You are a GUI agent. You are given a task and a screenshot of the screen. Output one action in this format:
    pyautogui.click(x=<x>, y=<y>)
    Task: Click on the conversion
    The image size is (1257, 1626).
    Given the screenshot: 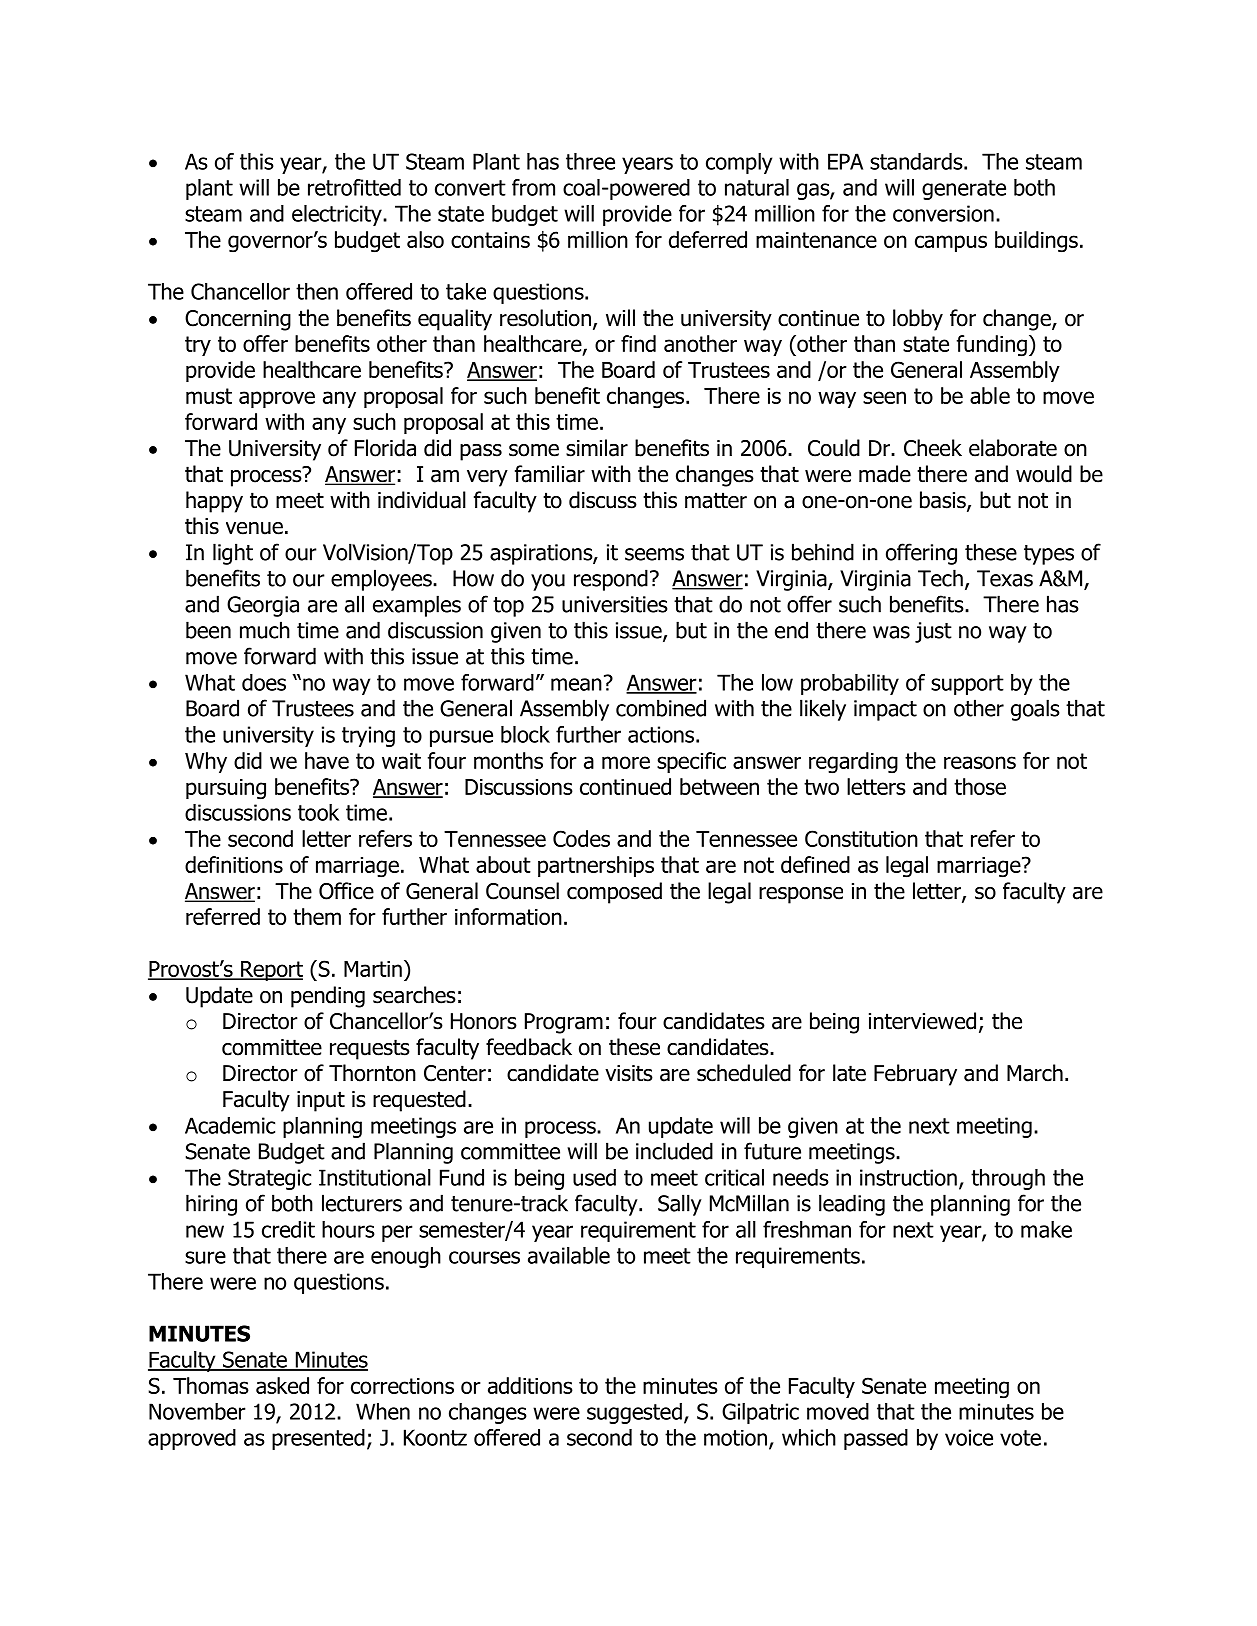 What is the action you would take?
    pyautogui.click(x=943, y=213)
